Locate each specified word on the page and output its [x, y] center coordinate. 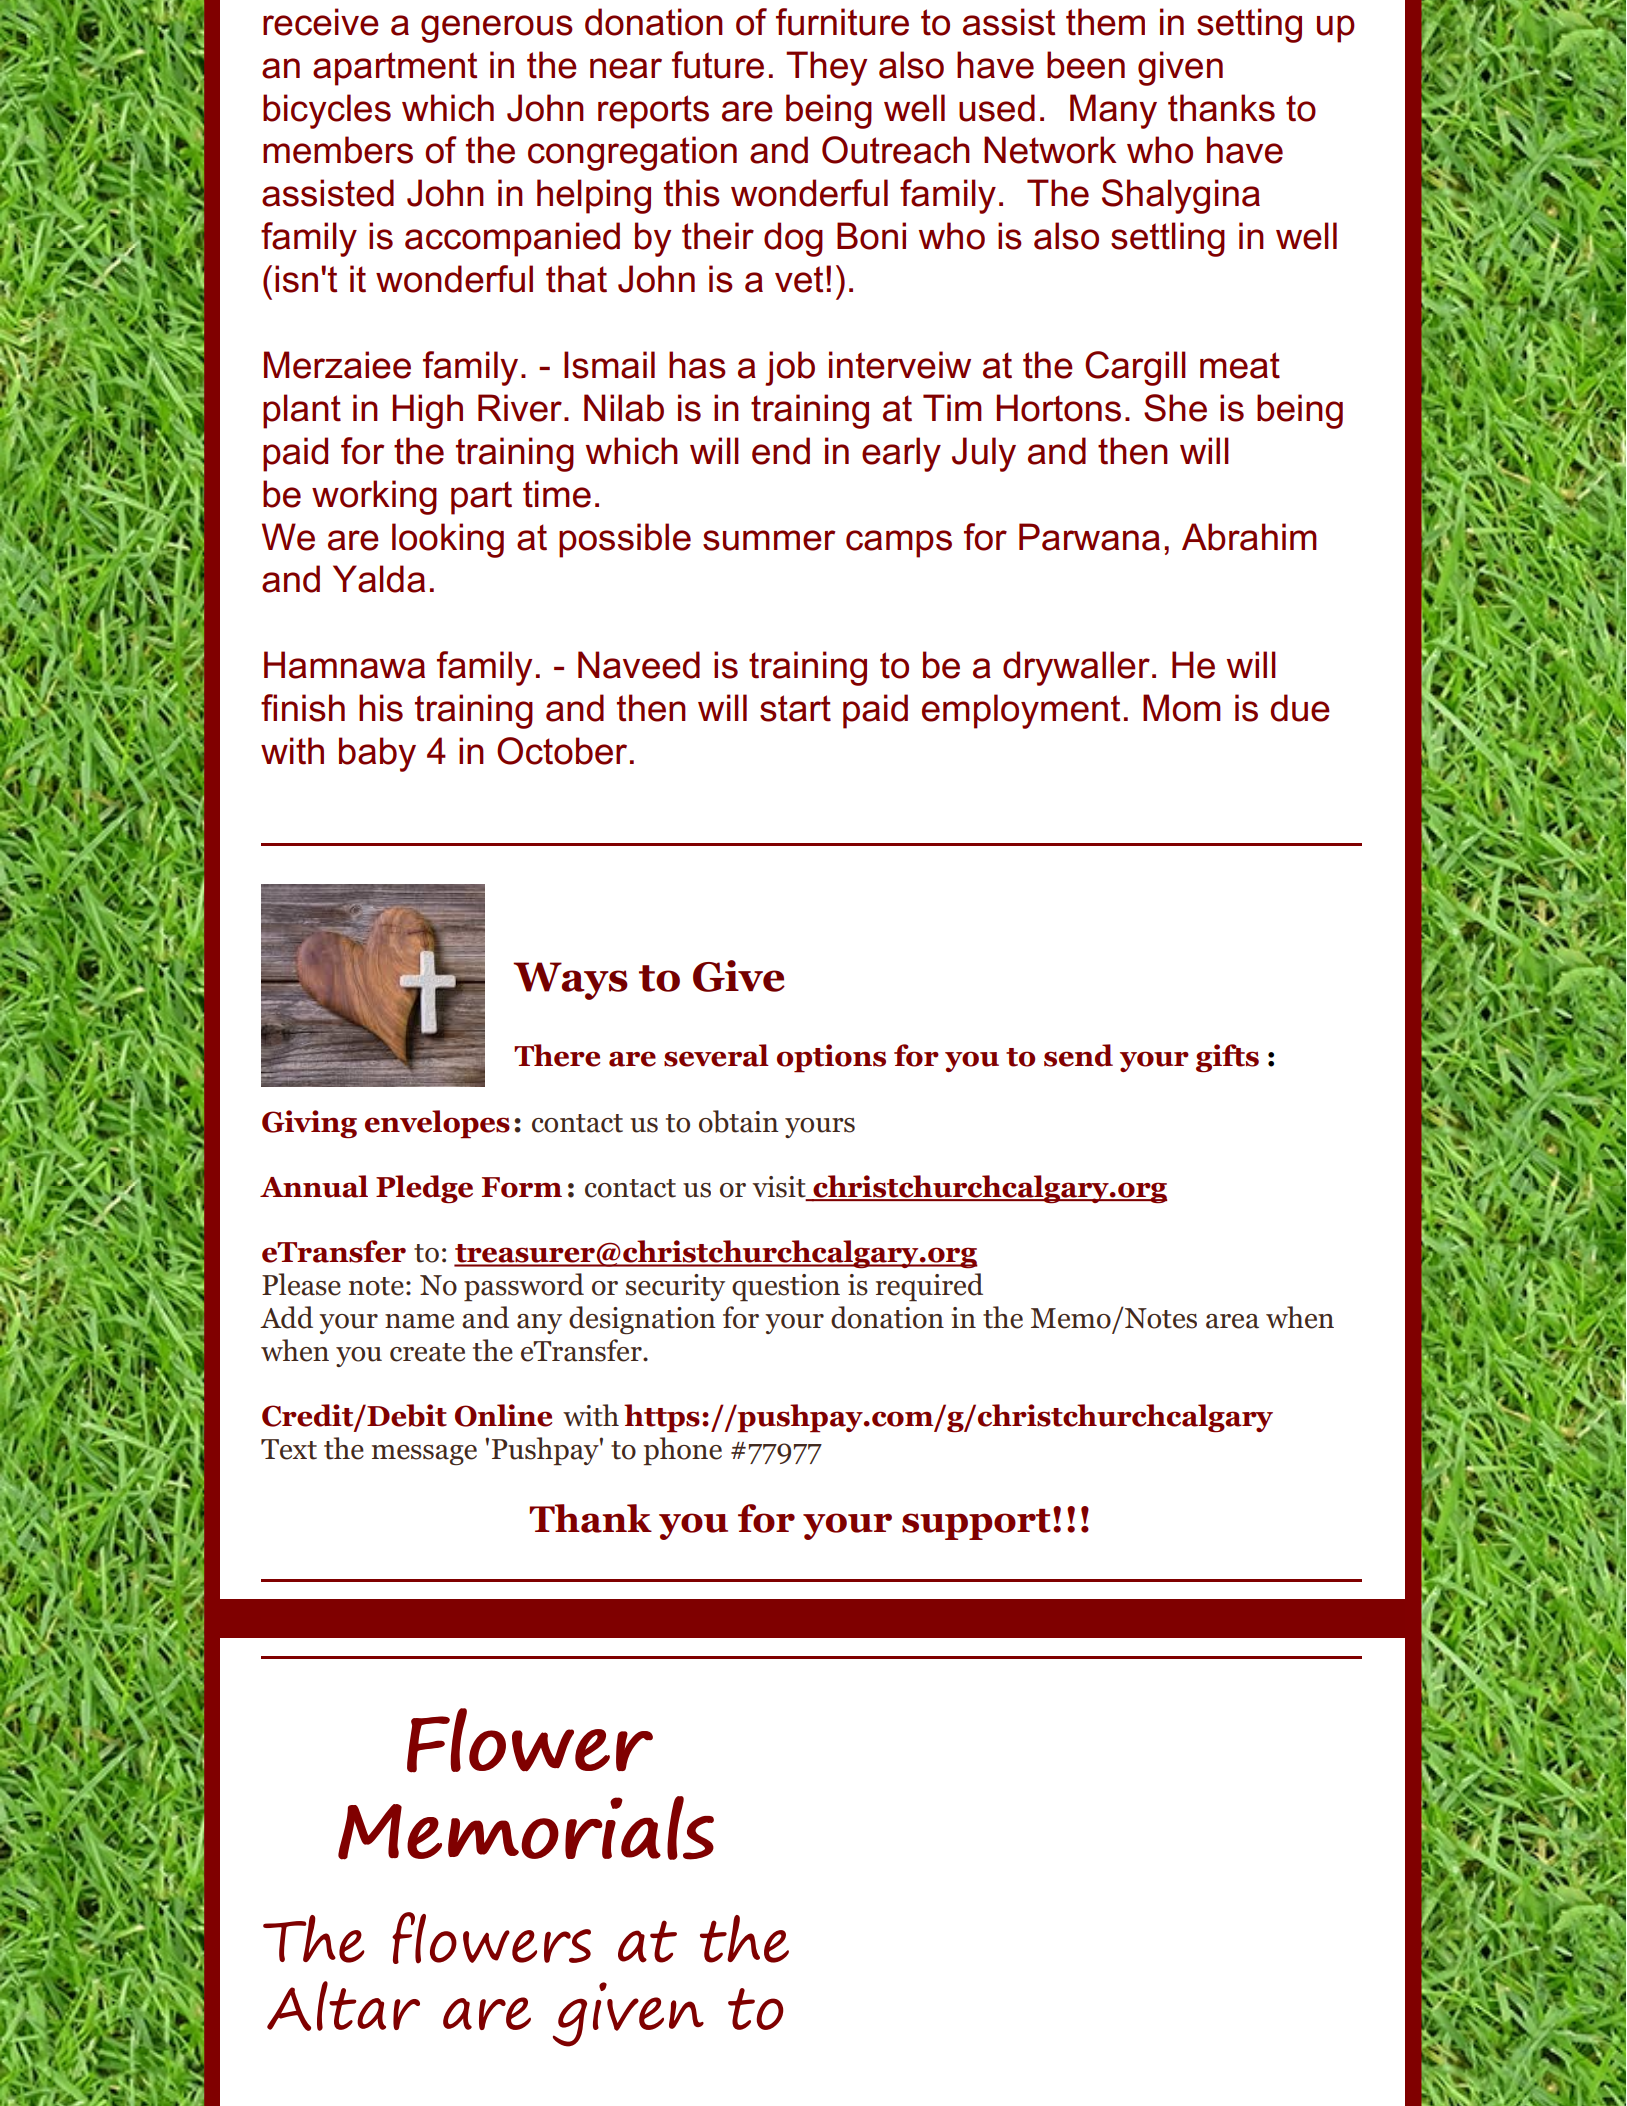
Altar [343, 2006]
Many [1113, 111]
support [976, 1524]
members [338, 150]
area [1232, 1321]
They [826, 68]
